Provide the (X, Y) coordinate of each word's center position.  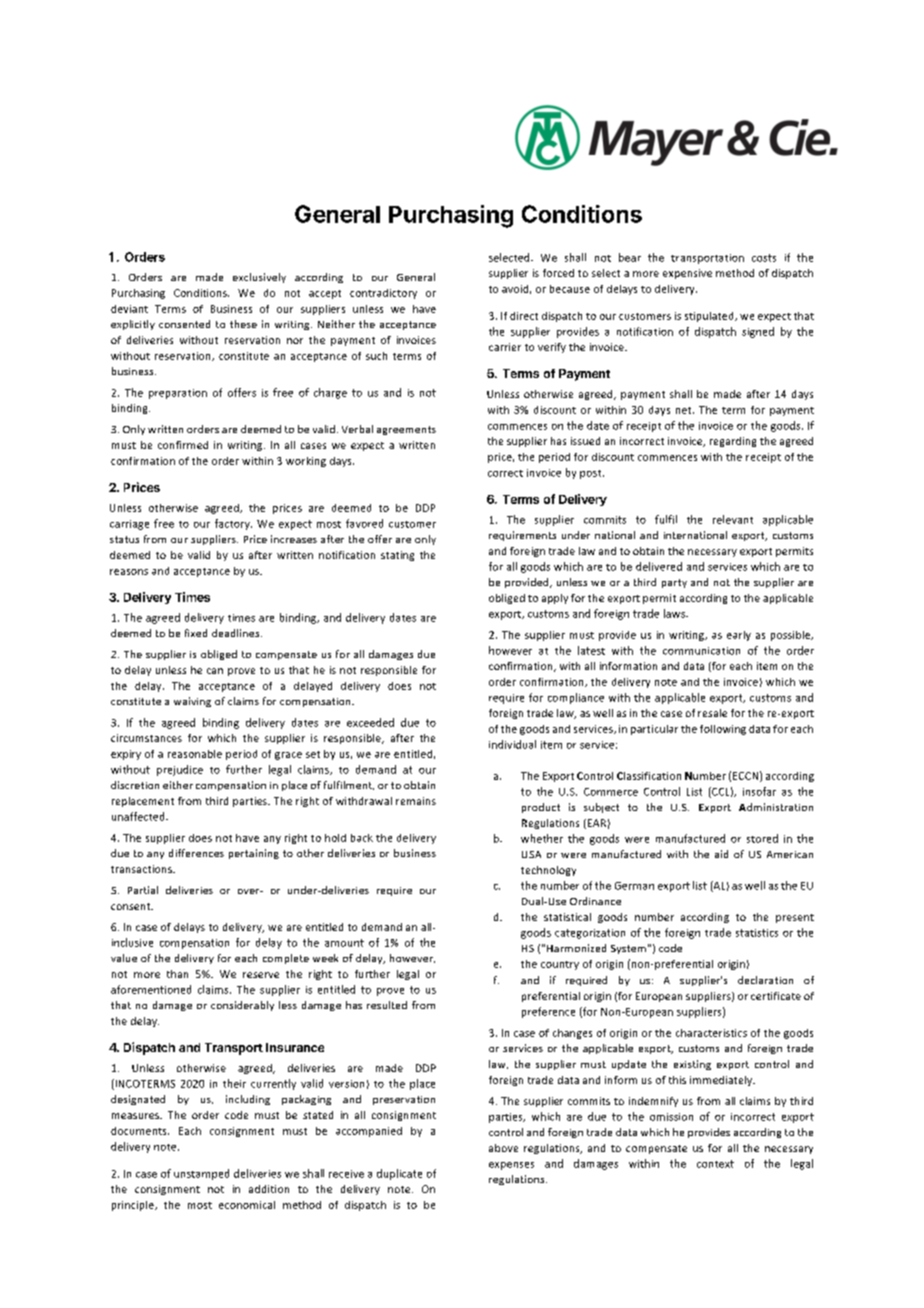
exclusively (259, 278)
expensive (687, 274)
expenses (511, 1166)
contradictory (383, 294)
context (715, 1164)
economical (247, 1205)
